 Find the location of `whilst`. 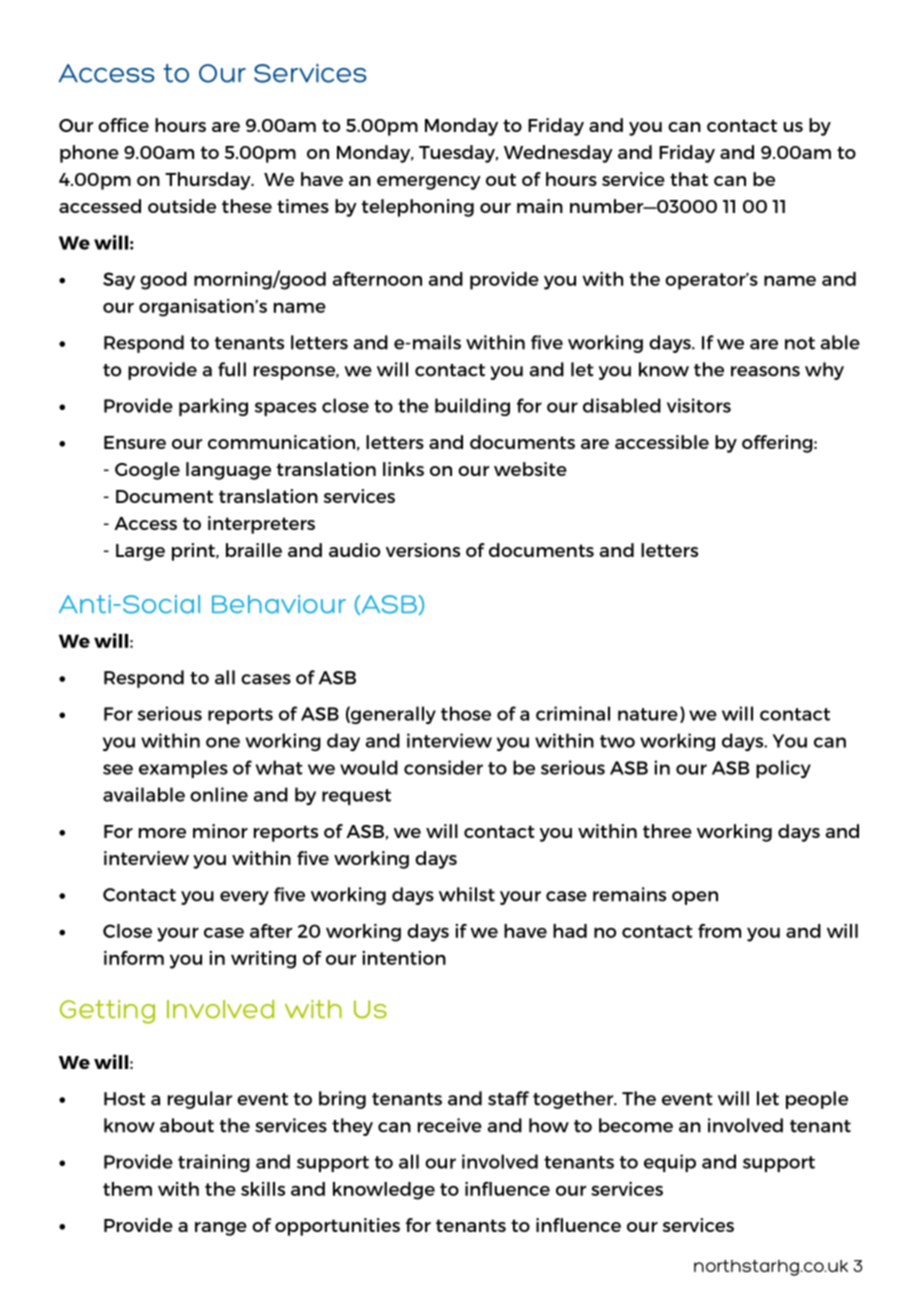

whilst is located at coordinates (467, 894).
